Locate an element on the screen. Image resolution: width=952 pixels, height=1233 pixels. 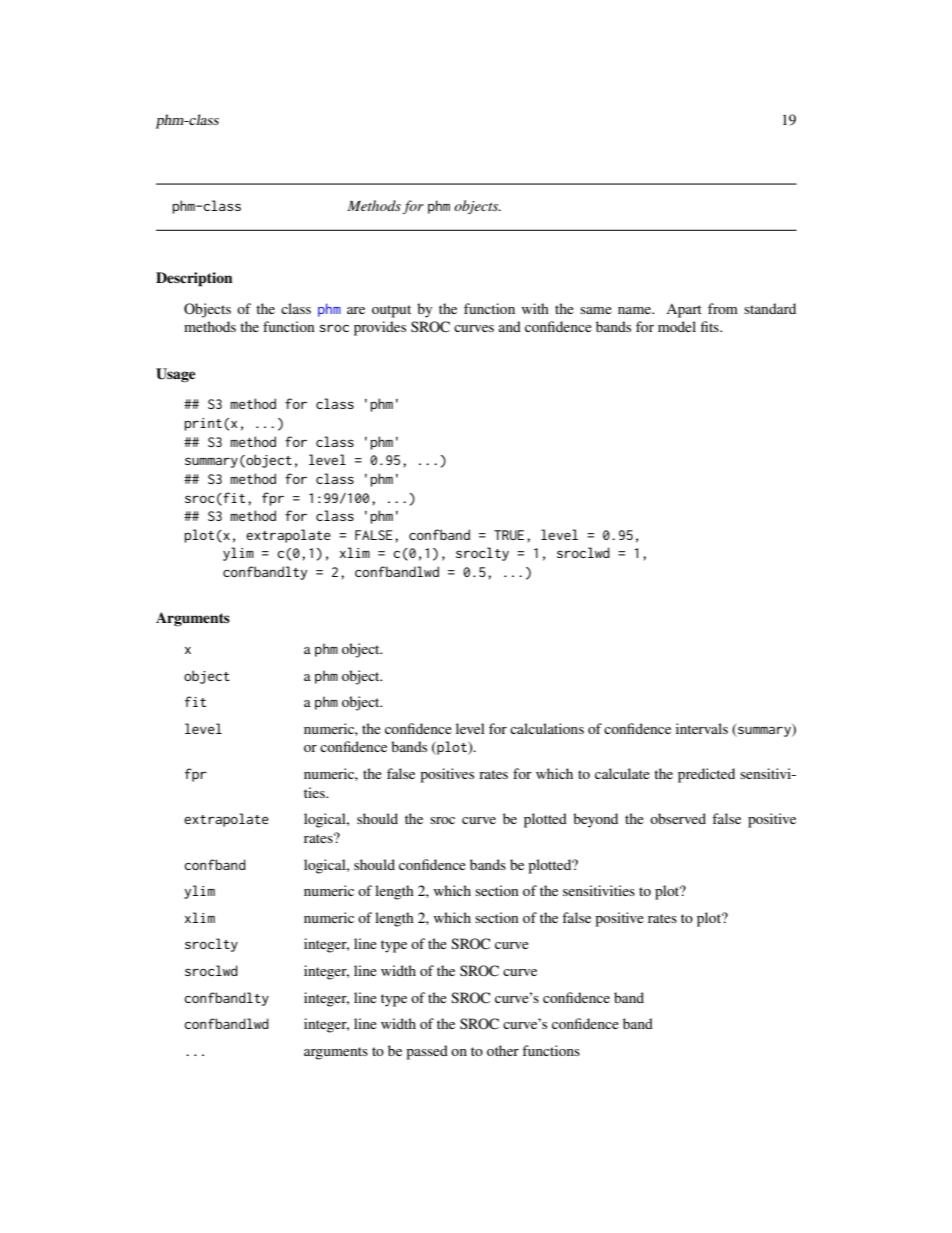
TRUE is located at coordinates (509, 535).
